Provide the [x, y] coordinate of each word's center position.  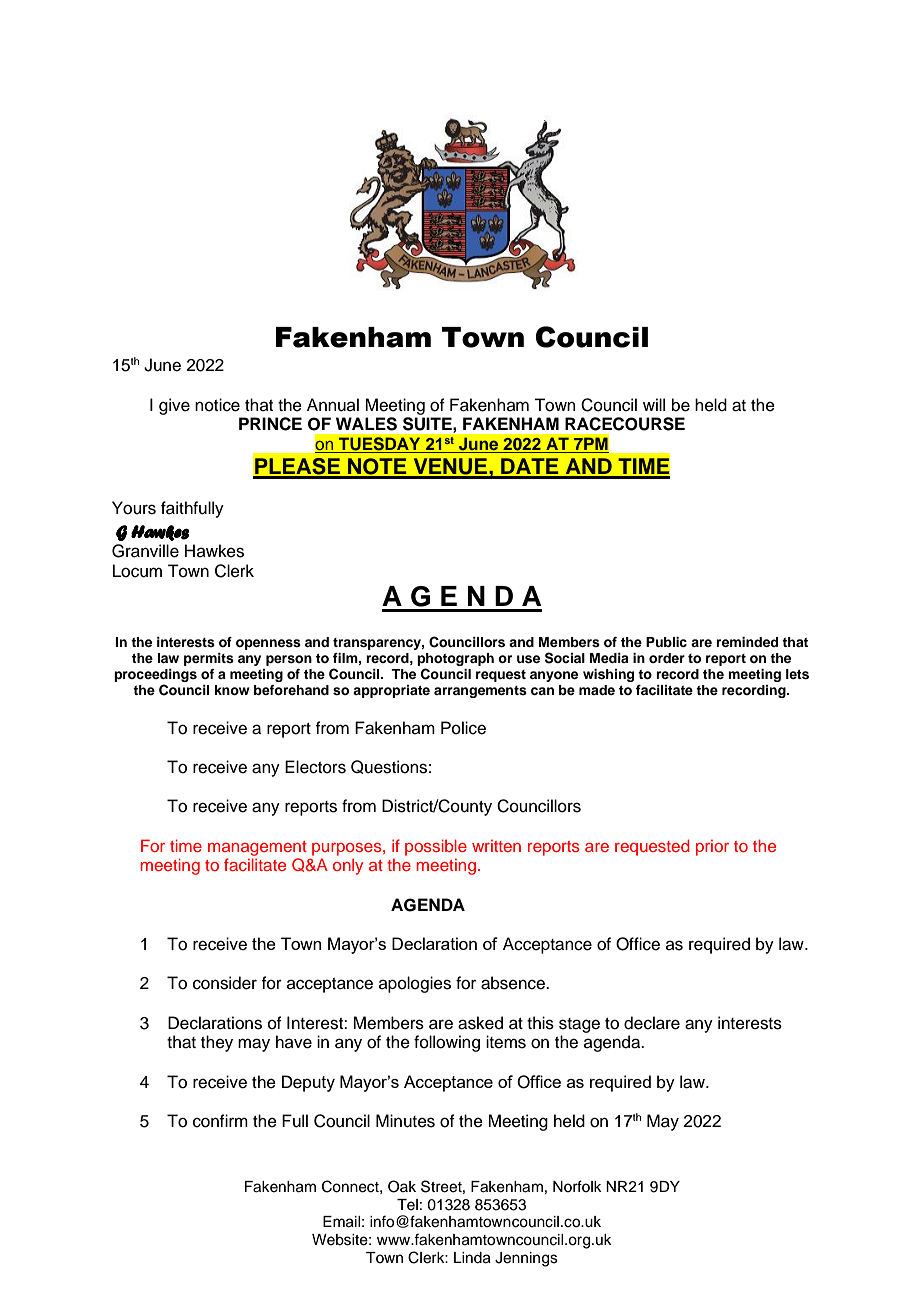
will [654, 404]
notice [217, 405]
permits [209, 659]
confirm [220, 1121]
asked [480, 1023]
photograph [455, 661]
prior [712, 848]
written [496, 846]
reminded [747, 642]
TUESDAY [380, 445]
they [217, 1043]
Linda [472, 1258]
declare [652, 1023]
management [257, 848]
